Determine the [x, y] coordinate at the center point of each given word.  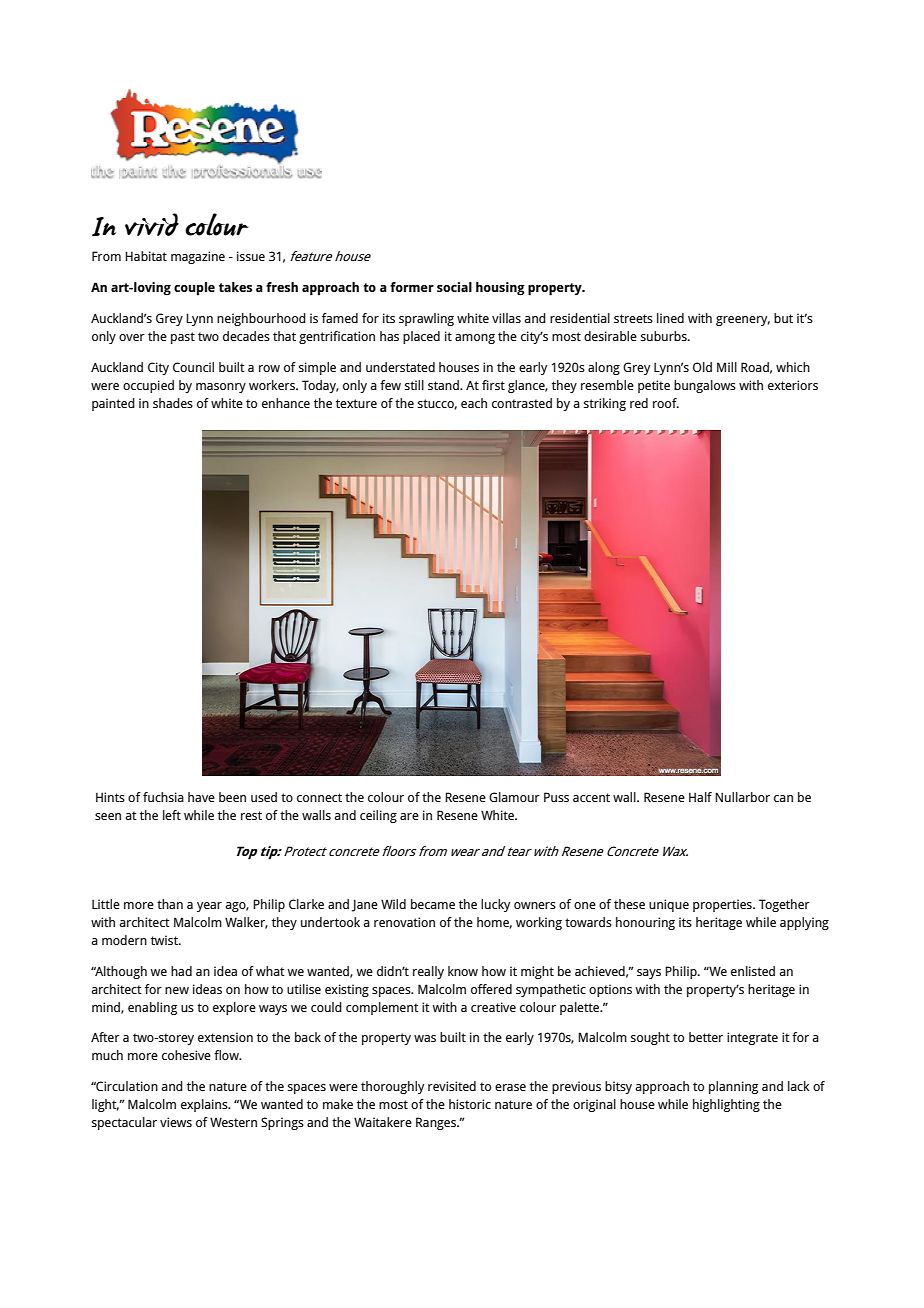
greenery [743, 321]
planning [733, 1087]
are [409, 816]
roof [666, 403]
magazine [198, 257]
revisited [452, 1086]
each [474, 403]
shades [173, 403]
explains [205, 1105]
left [172, 815]
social [454, 287]
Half [700, 797]
